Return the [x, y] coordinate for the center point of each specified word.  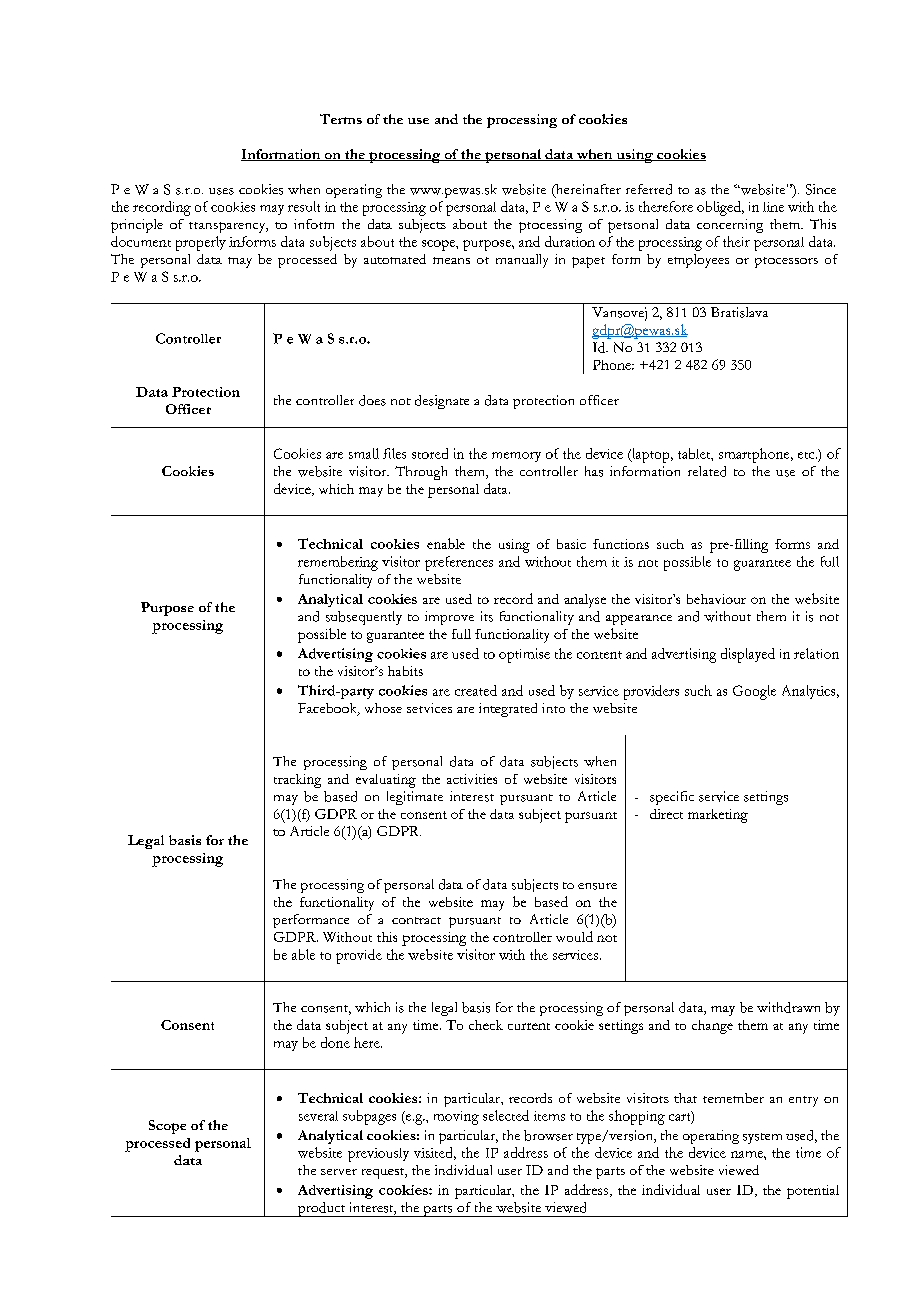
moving [456, 1118]
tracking [297, 781]
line [773, 207]
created [476, 690]
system [762, 1138]
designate [442, 402]
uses [221, 191]
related [707, 471]
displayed [748, 655]
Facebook [328, 709]
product [321, 1209]
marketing [718, 816]
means [451, 260]
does [372, 400]
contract [416, 920]
